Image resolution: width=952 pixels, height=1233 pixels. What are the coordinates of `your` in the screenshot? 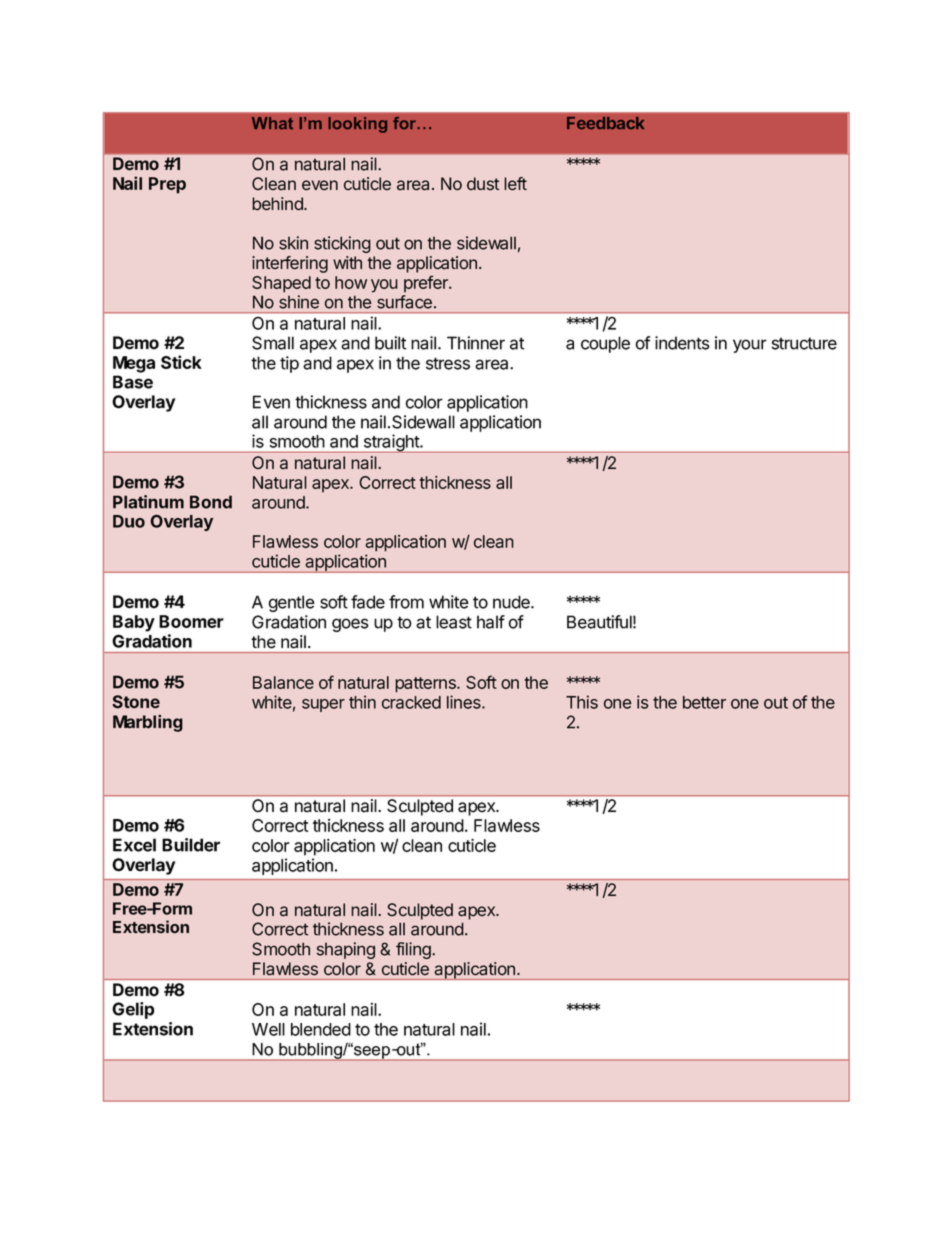 It's located at (750, 346).
